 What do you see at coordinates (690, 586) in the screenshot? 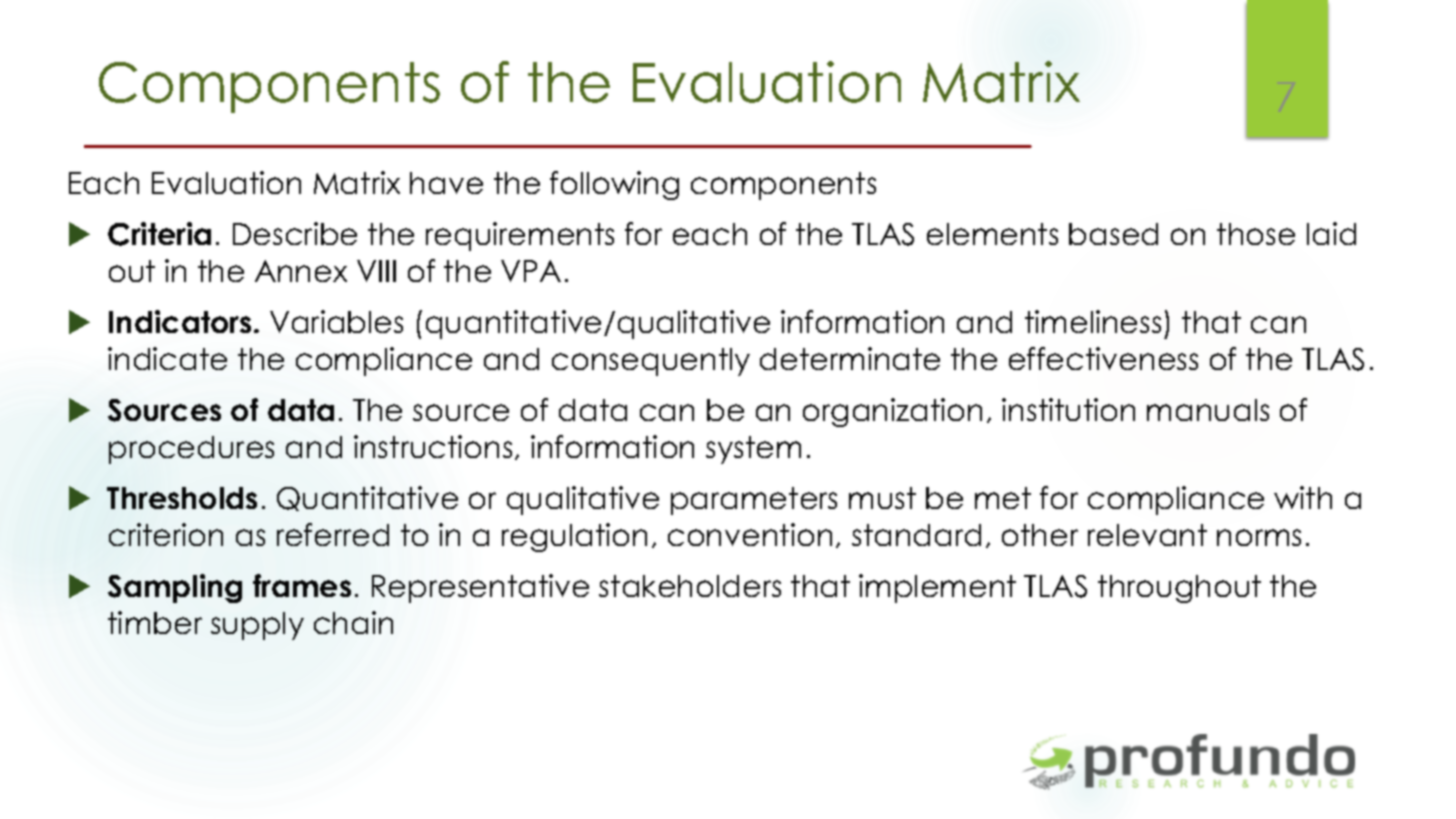
I see `stakeholders` at bounding box center [690, 586].
